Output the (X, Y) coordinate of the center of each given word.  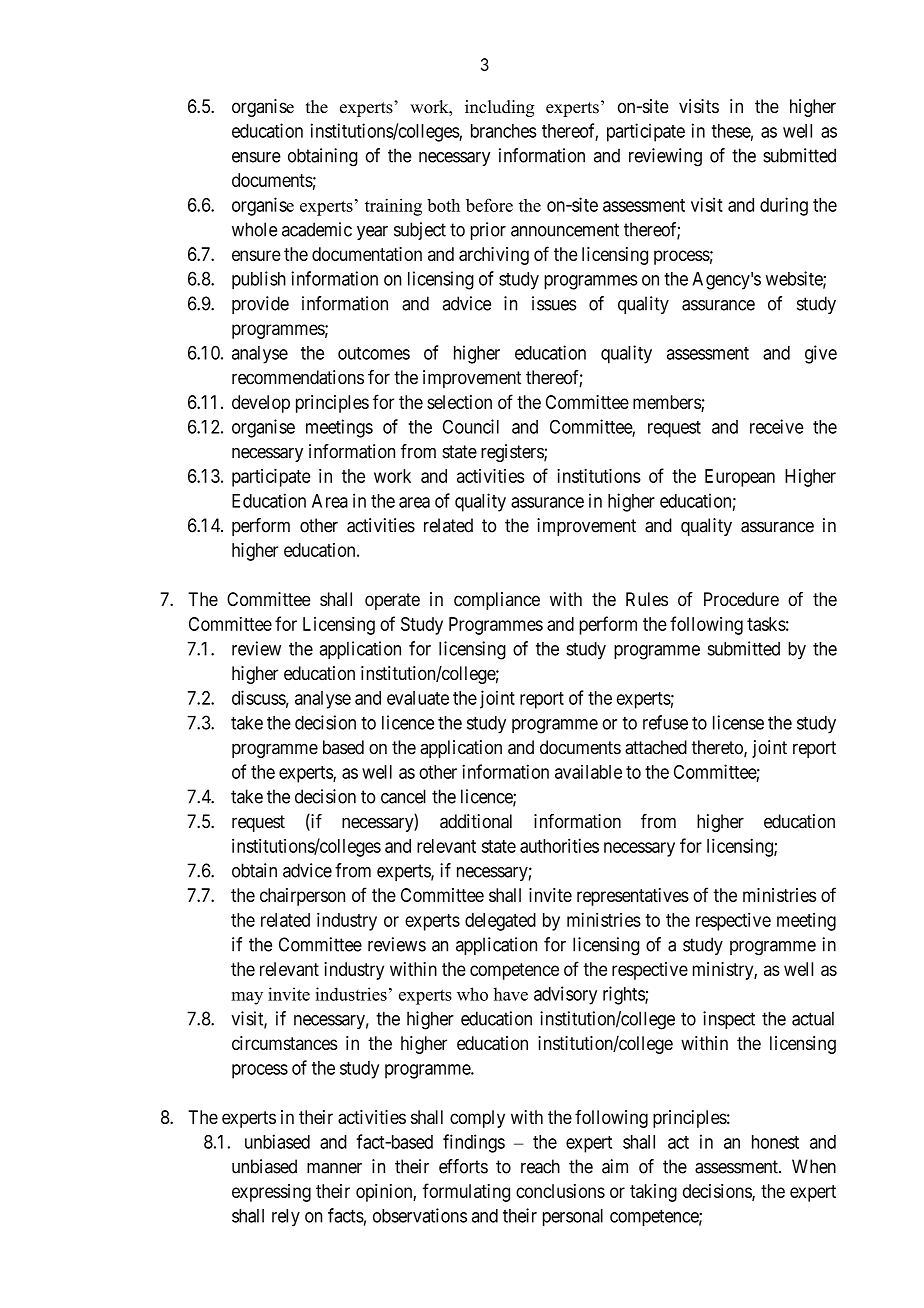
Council (471, 426)
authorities (559, 845)
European (740, 478)
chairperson (302, 897)
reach (540, 1166)
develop (261, 404)
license (738, 722)
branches (504, 131)
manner (334, 1168)
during (784, 206)
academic (317, 229)
